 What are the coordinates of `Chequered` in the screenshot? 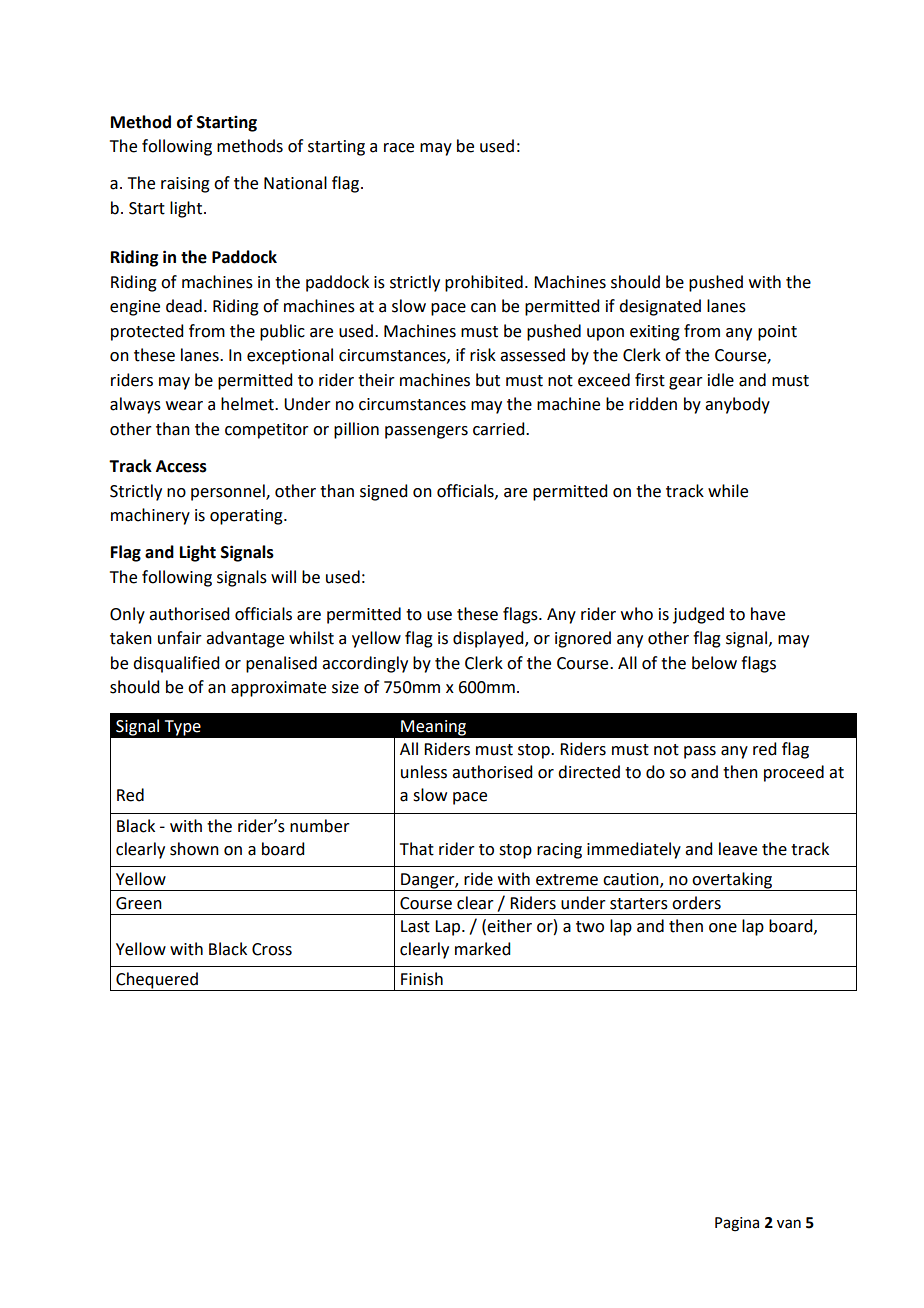 It's located at (157, 981).
